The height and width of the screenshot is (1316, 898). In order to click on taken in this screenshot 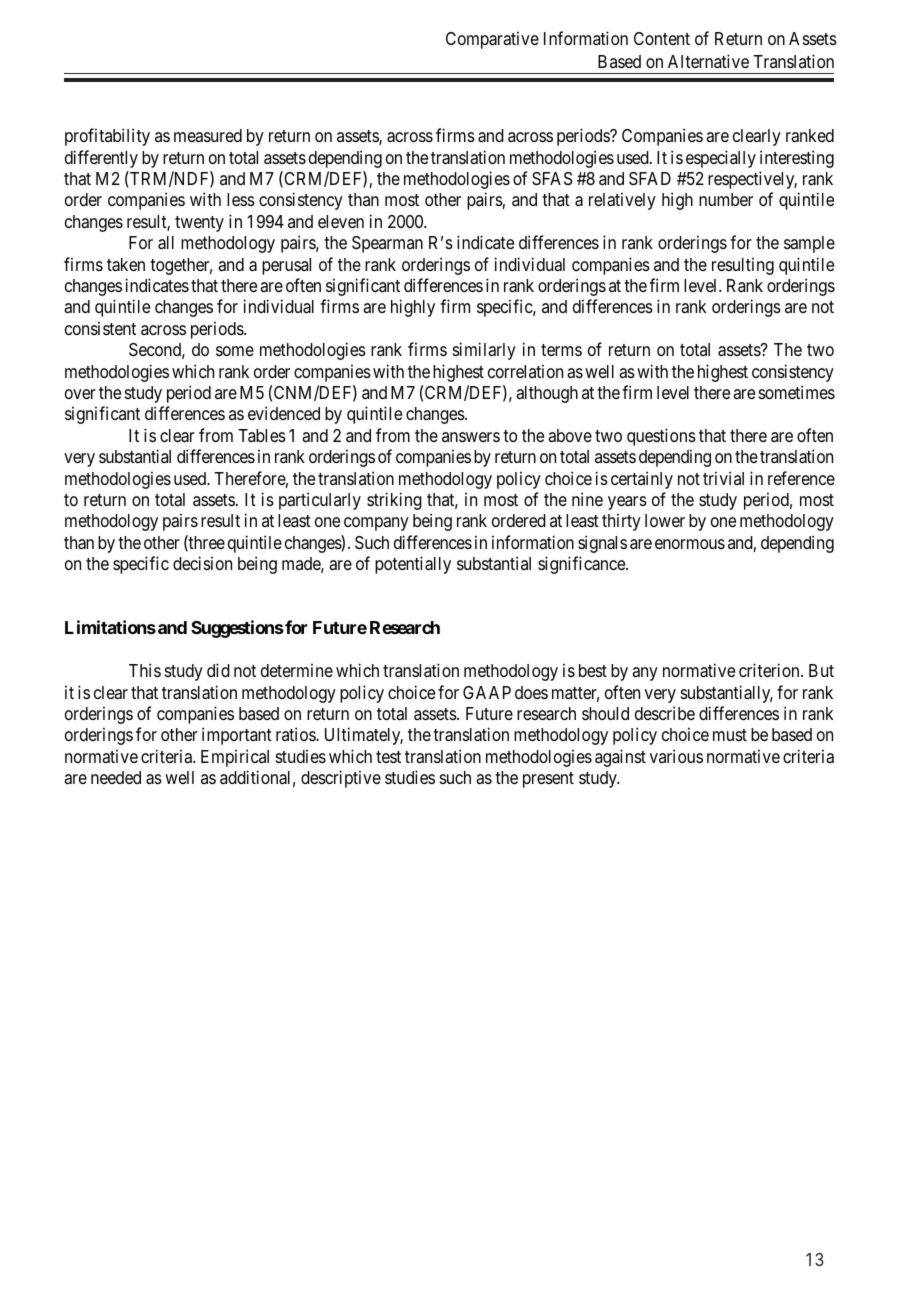, I will do `click(126, 265)`.
